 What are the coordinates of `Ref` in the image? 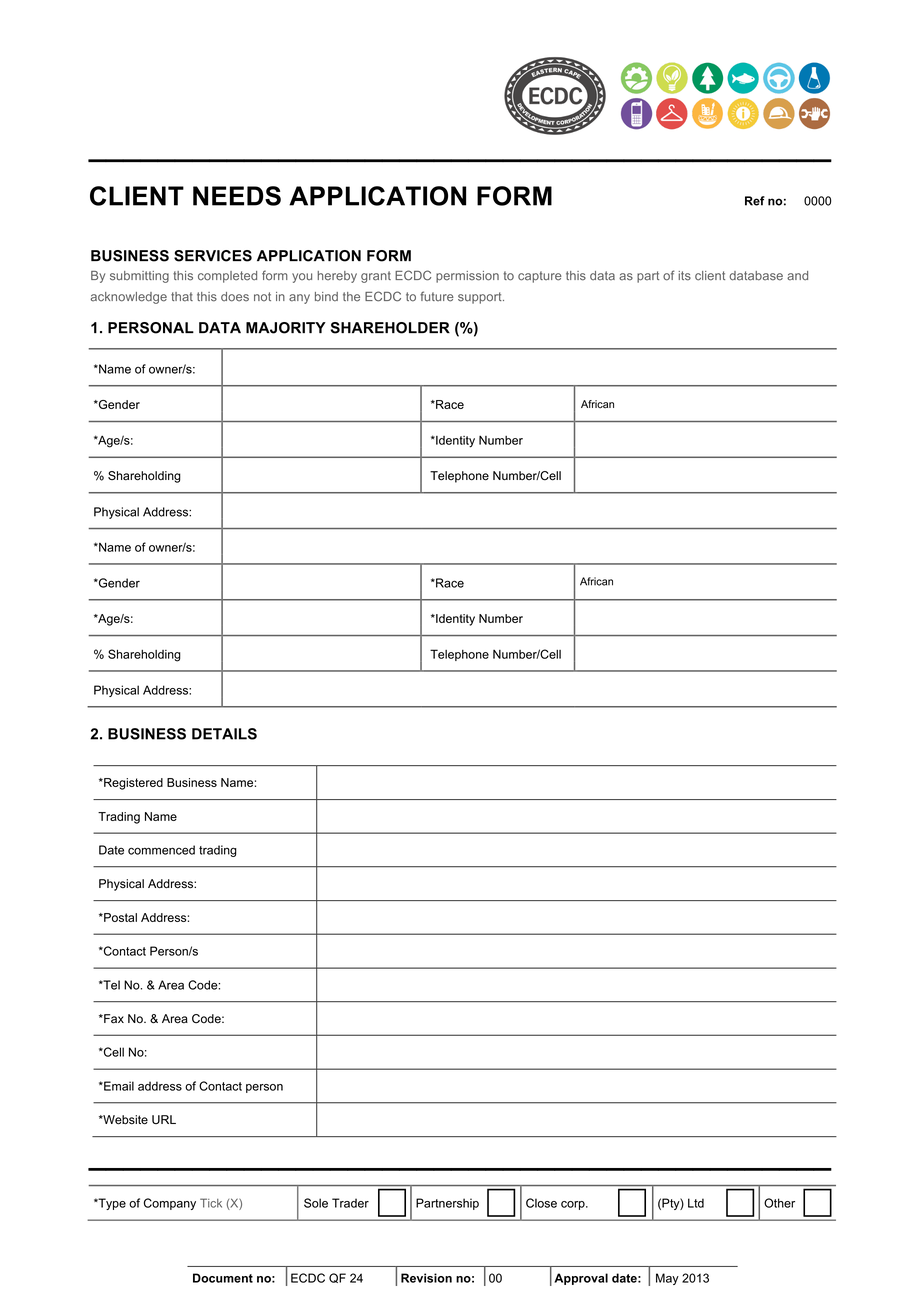 It's located at (755, 201).
